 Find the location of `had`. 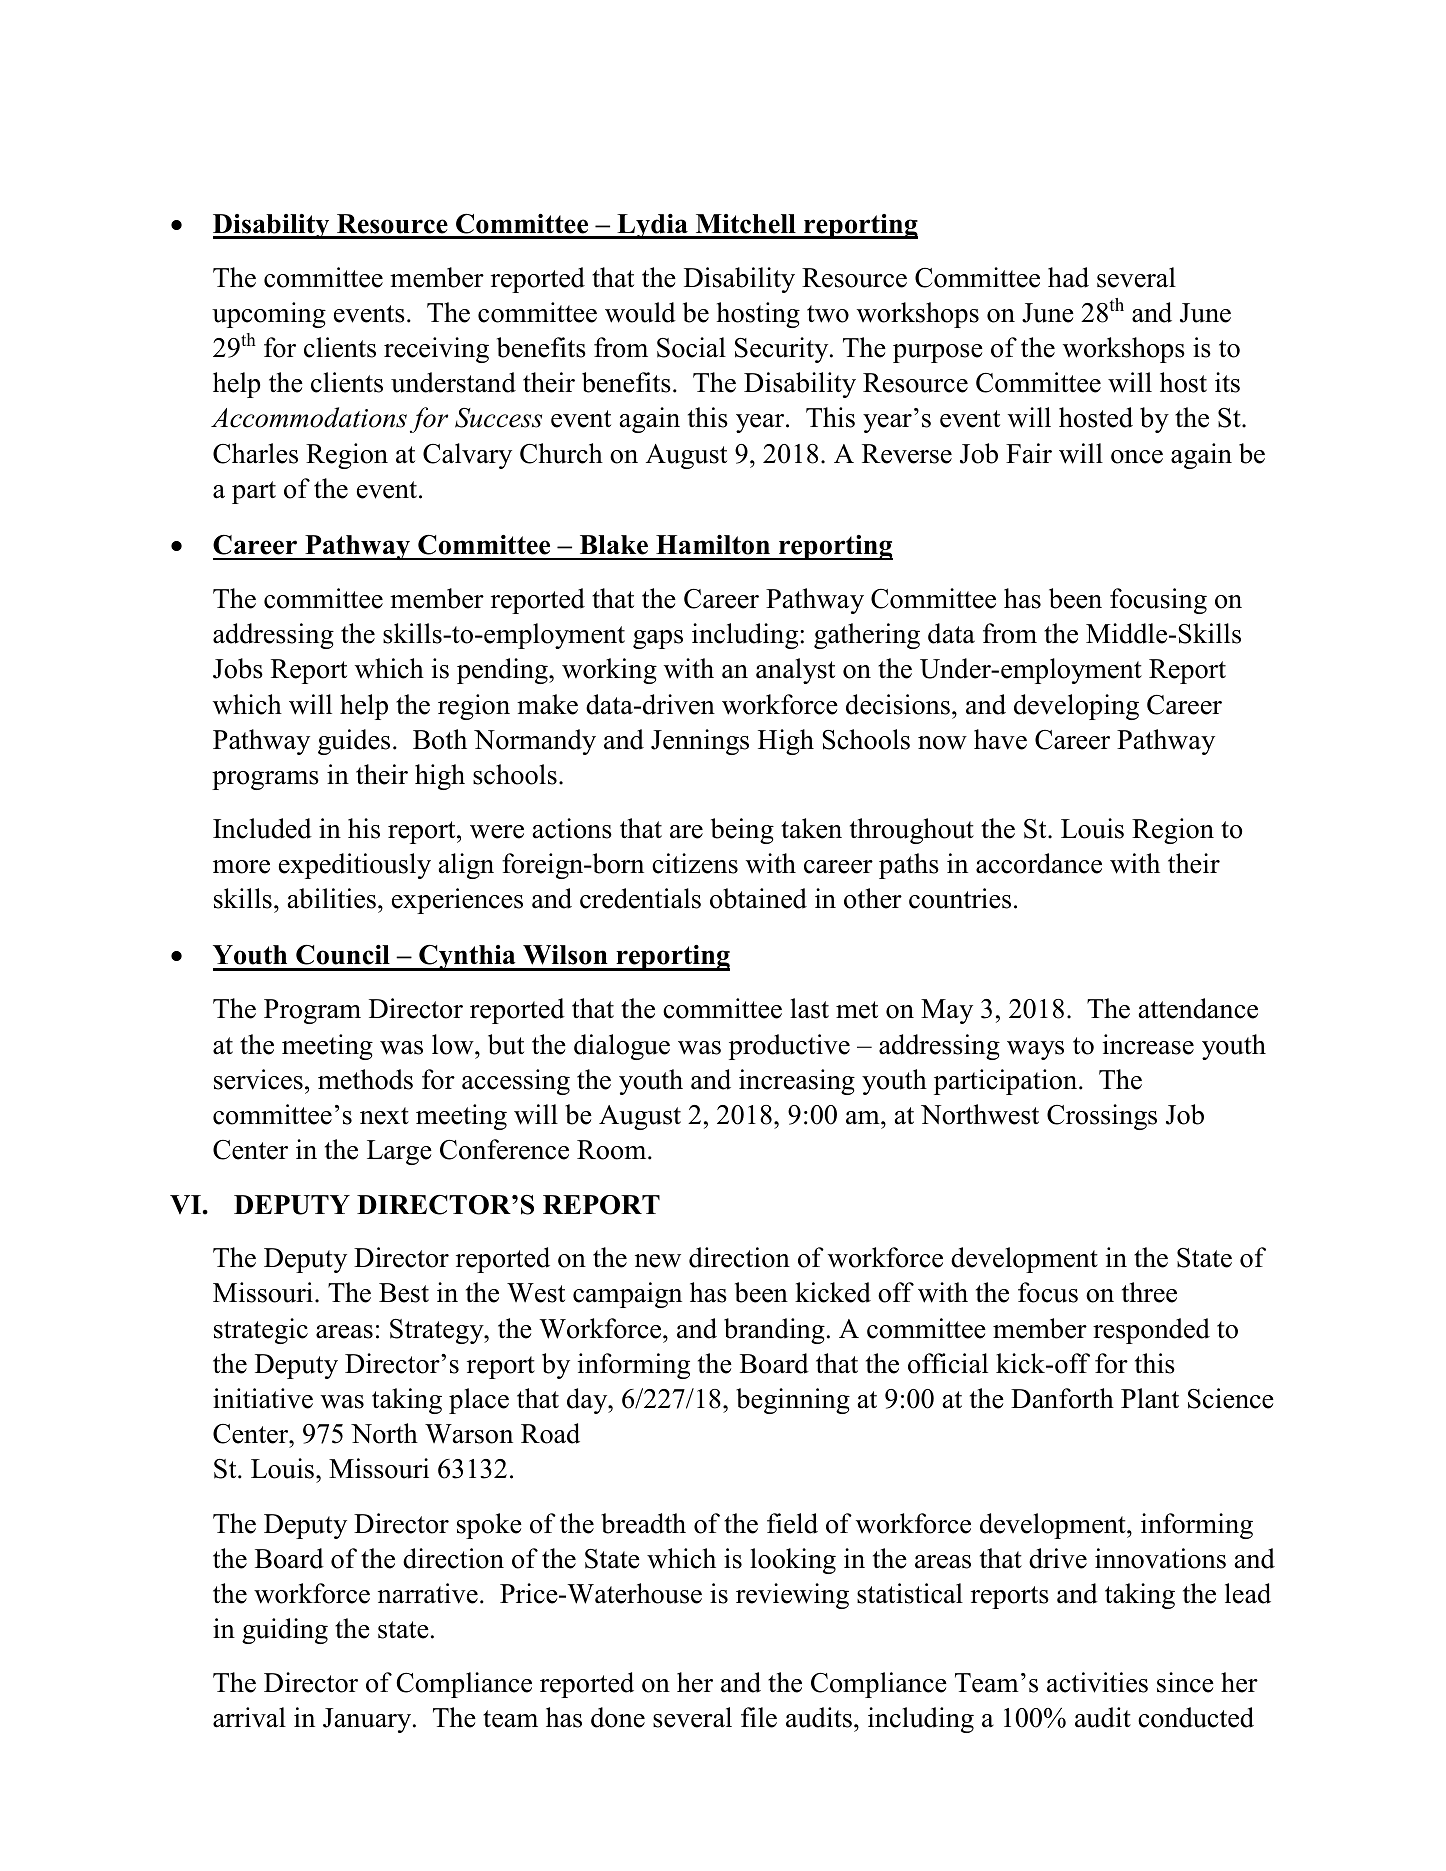

had is located at coordinates (1068, 277).
